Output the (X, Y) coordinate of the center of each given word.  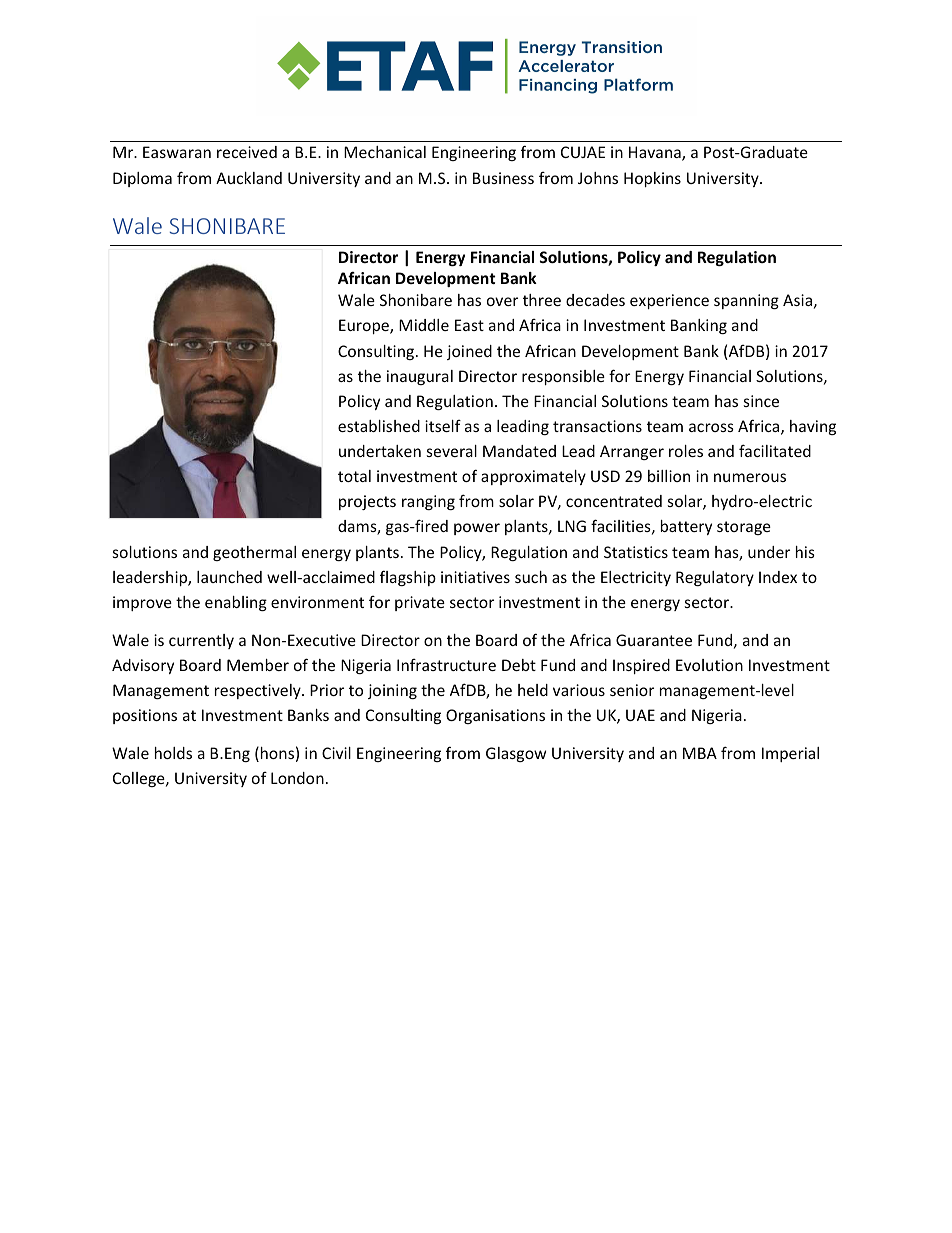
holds (173, 753)
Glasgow (516, 754)
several (452, 451)
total (354, 476)
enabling (236, 603)
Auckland (249, 178)
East (469, 325)
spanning (746, 301)
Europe (365, 326)
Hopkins (652, 179)
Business (503, 178)
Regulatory (715, 578)
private (420, 603)
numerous (750, 477)
